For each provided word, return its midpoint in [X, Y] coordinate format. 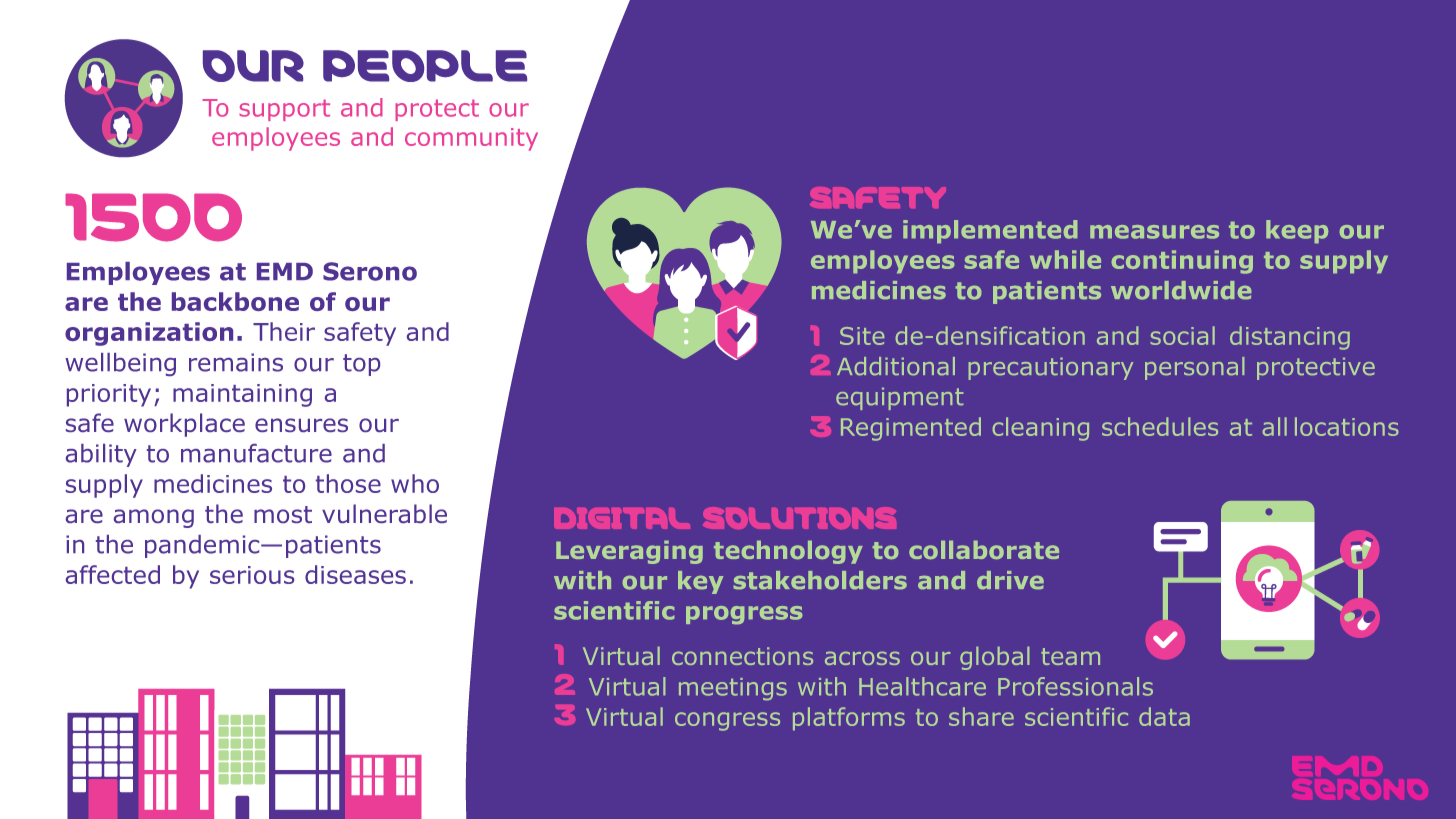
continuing [1182, 262]
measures [1154, 232]
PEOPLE [425, 66]
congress [727, 721]
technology [788, 552]
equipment [899, 399]
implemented [990, 231]
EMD [285, 271]
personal [1194, 368]
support [284, 110]
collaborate [984, 550]
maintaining [242, 395]
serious [252, 575]
